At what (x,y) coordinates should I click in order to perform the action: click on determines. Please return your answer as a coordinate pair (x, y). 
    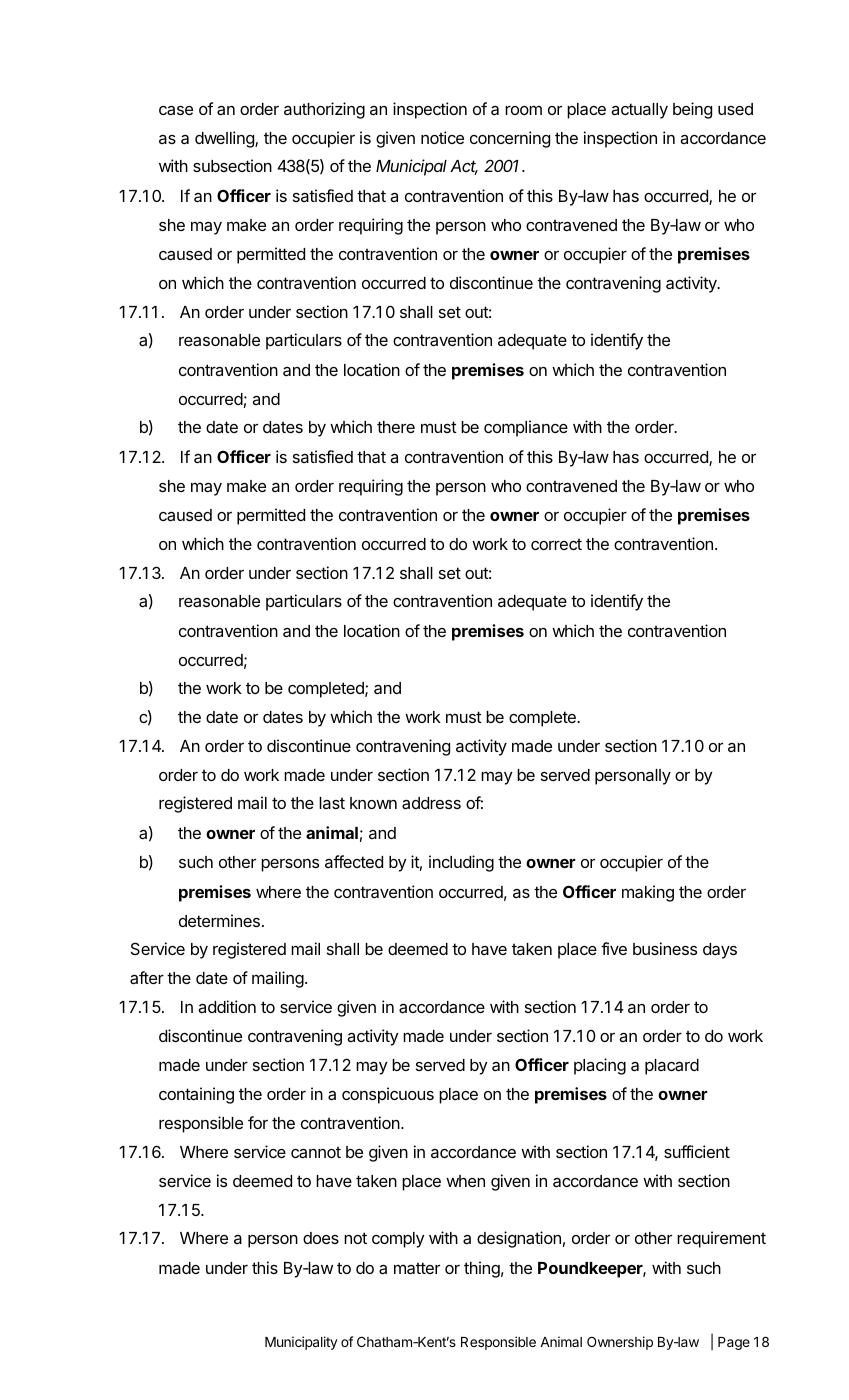
    Looking at the image, I should click on (219, 920).
